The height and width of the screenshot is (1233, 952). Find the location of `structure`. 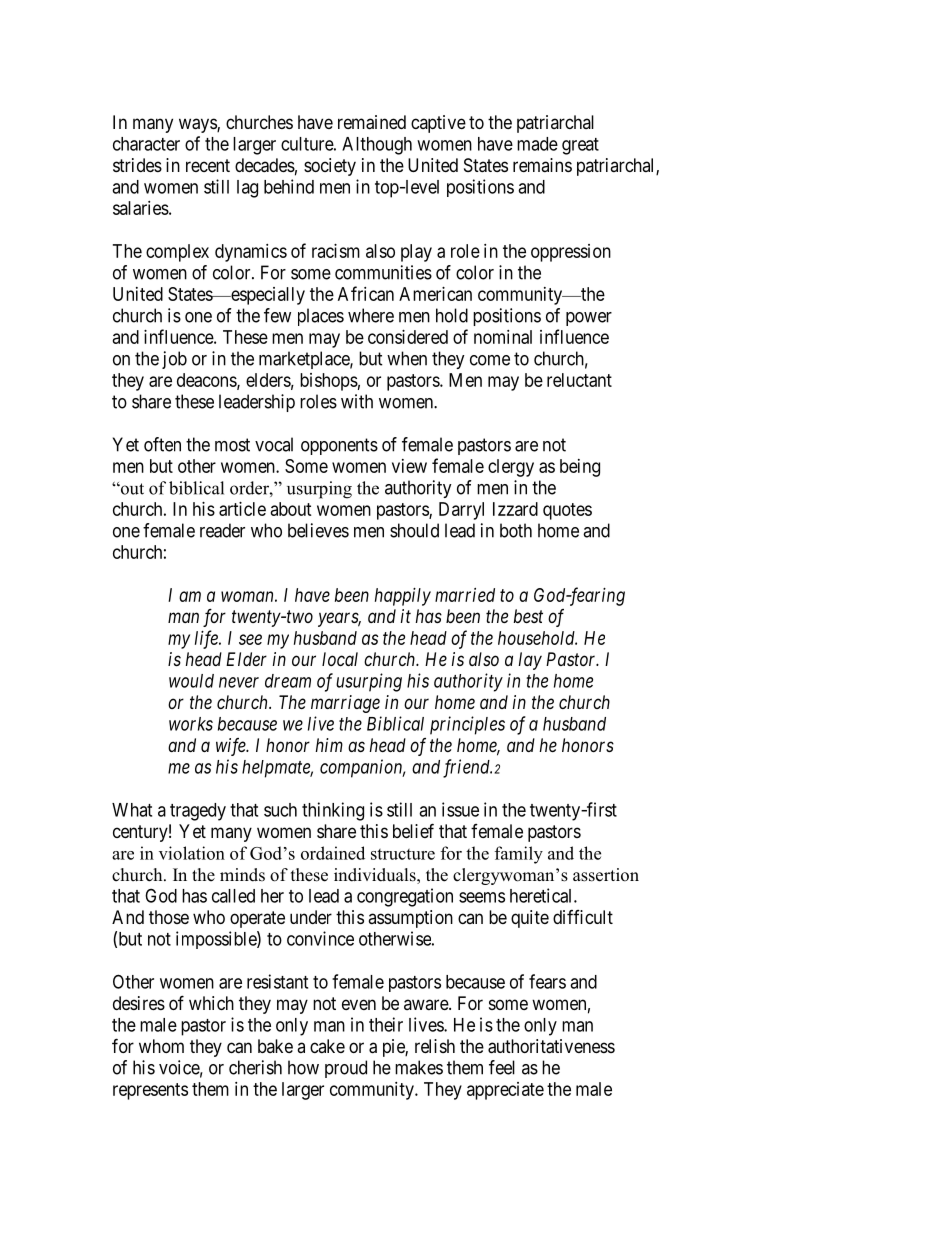

structure is located at coordinates (403, 854).
